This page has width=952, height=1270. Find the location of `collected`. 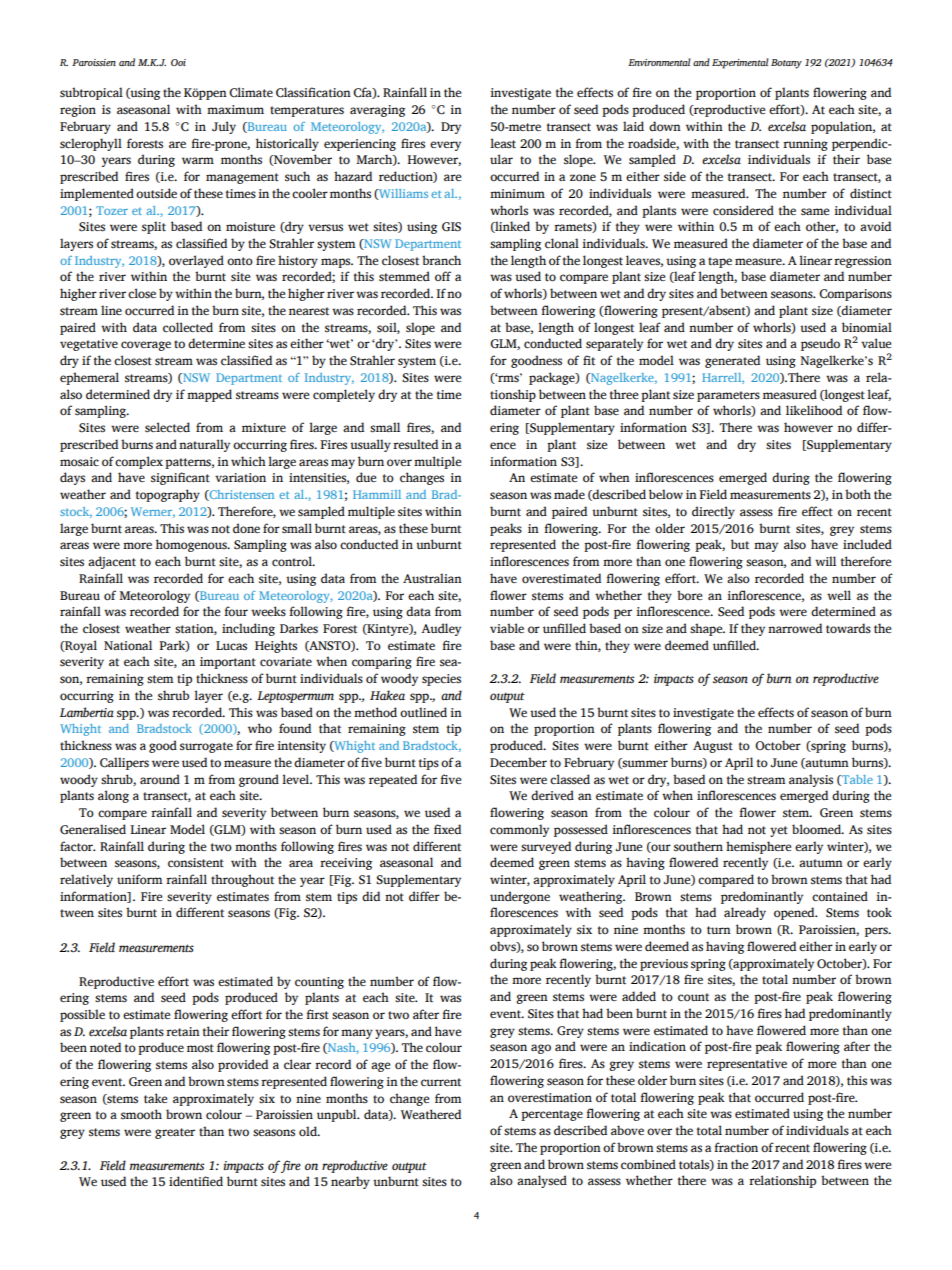

collected is located at coordinates (188, 327).
